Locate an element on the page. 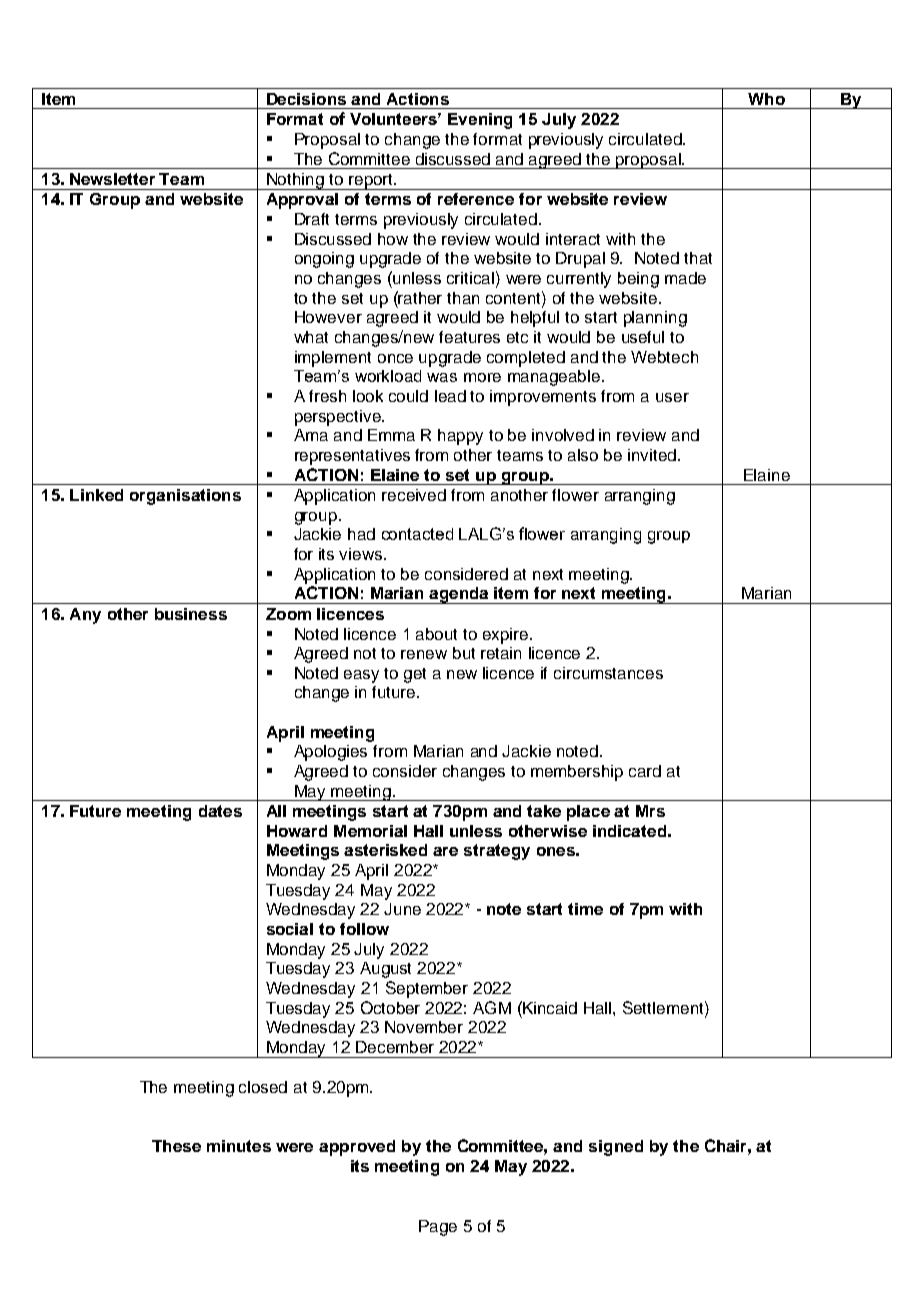  report is located at coordinates (371, 182).
